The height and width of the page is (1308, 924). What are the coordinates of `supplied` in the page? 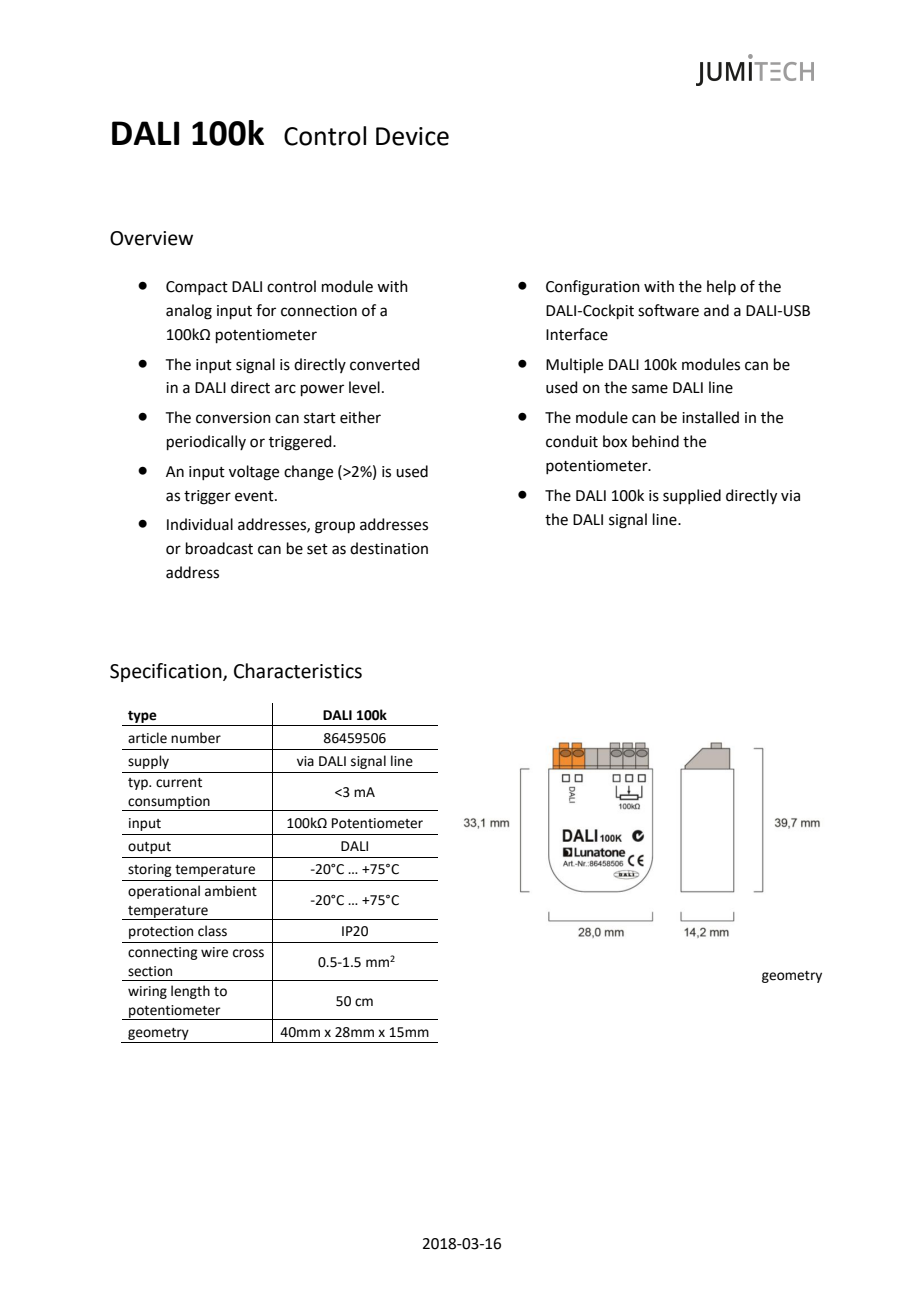 It's located at (692, 496).
